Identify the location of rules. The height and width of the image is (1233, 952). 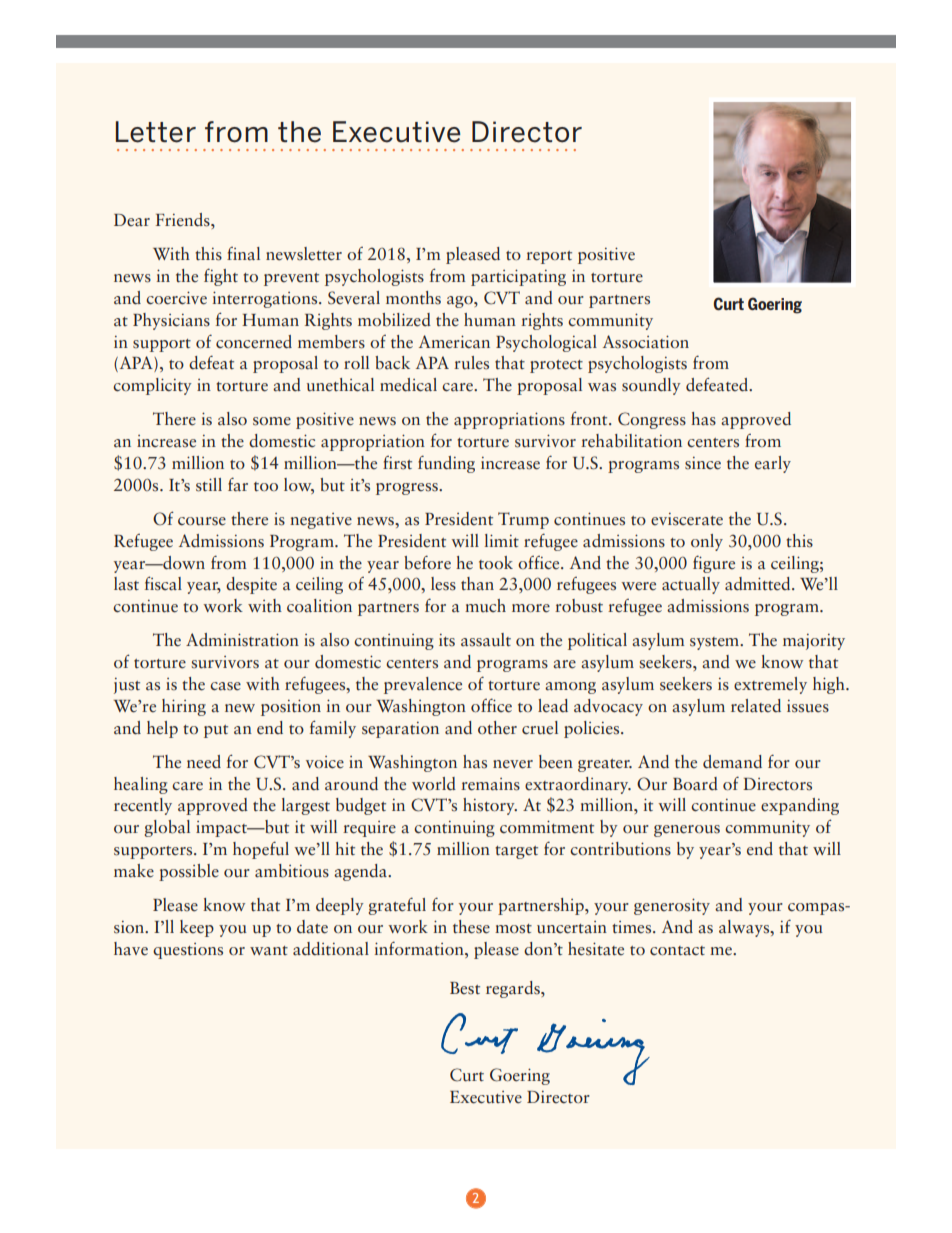
(471, 363).
